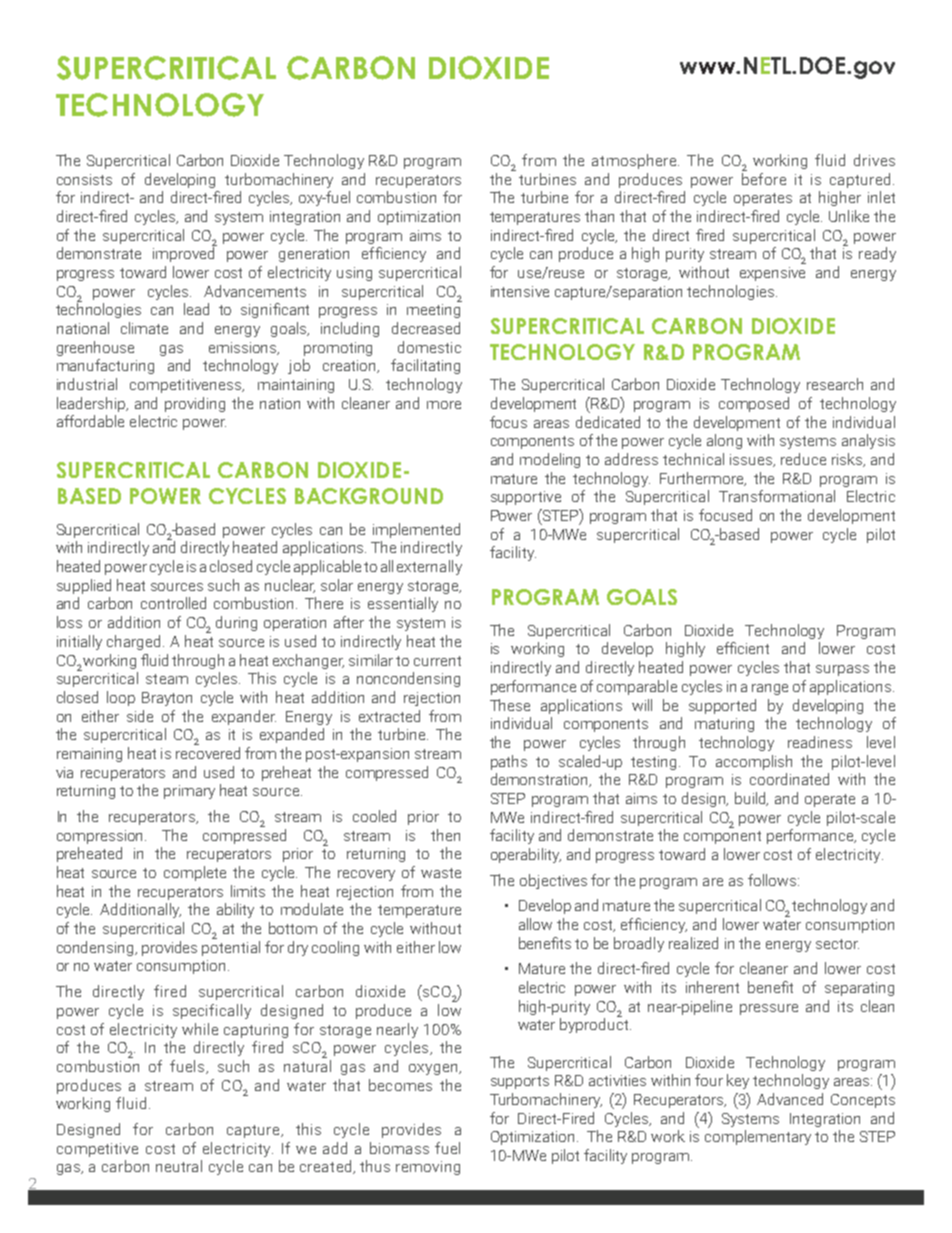  I want to click on current, so click(437, 661).
